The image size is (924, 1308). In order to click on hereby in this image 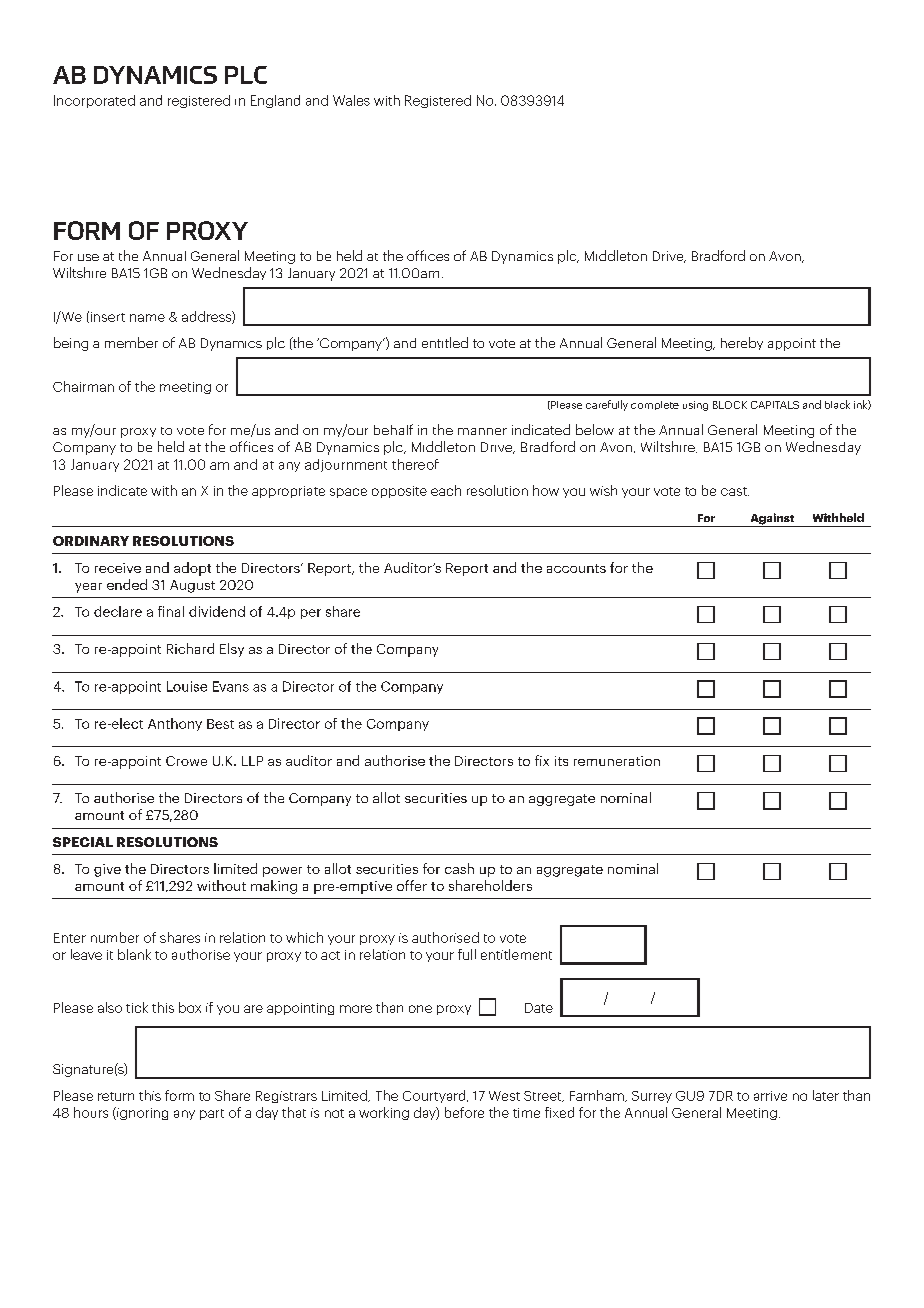, I will do `click(742, 343)`.
